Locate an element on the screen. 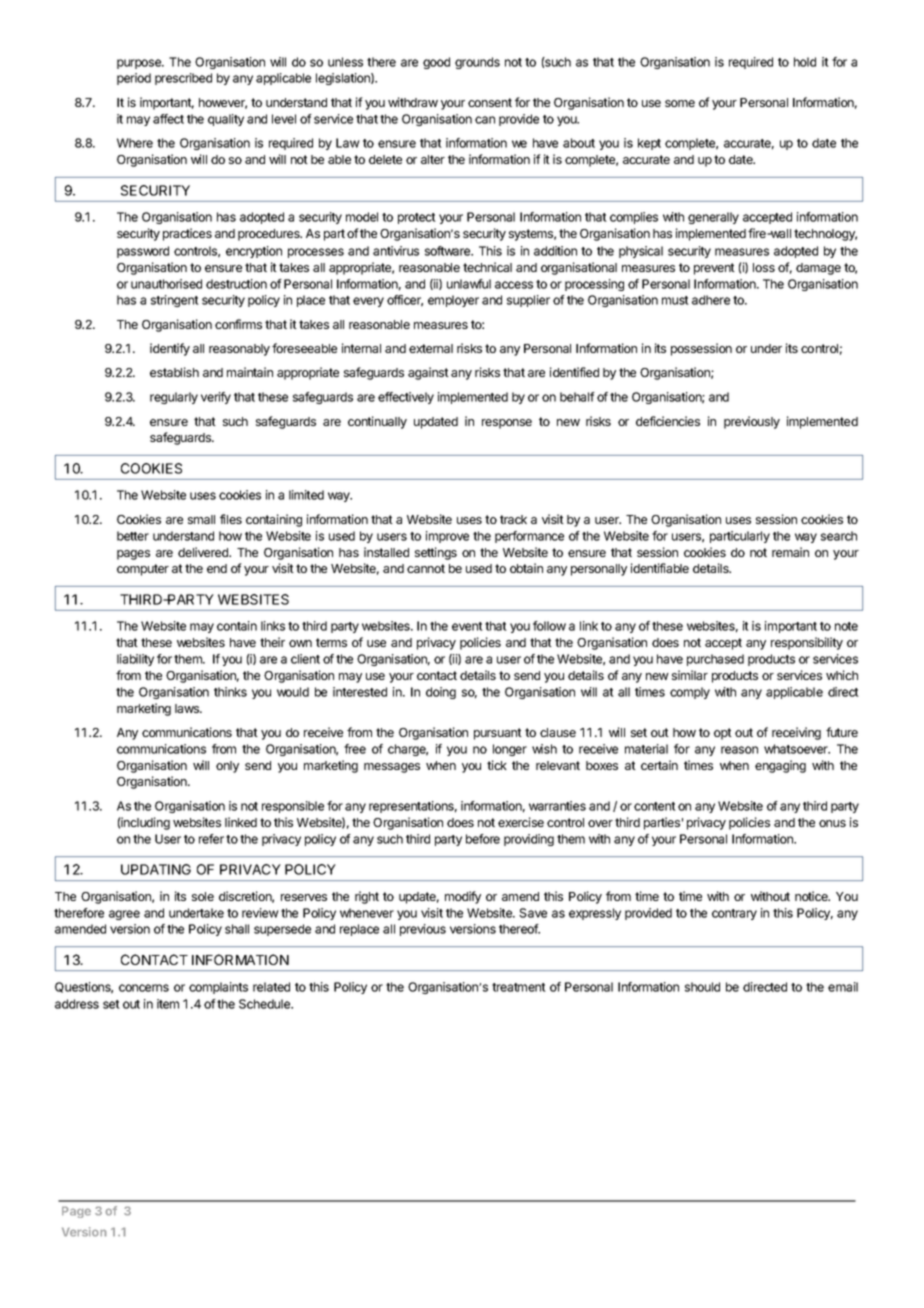  deficiencies is located at coordinates (668, 421).
